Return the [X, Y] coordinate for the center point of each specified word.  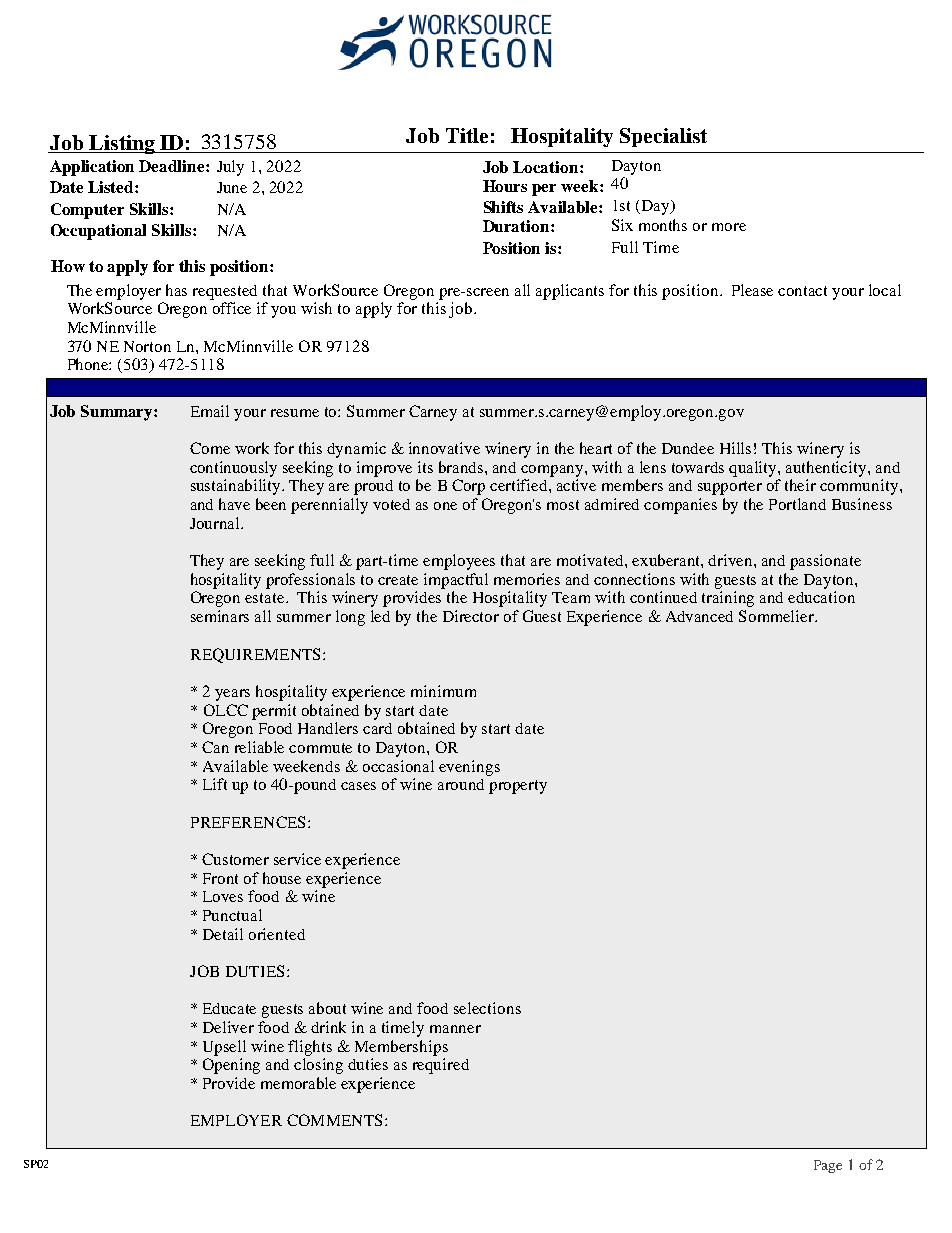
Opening [231, 1066]
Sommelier [778, 616]
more [729, 227]
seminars [220, 616]
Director [471, 616]
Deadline [173, 166]
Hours [505, 186]
